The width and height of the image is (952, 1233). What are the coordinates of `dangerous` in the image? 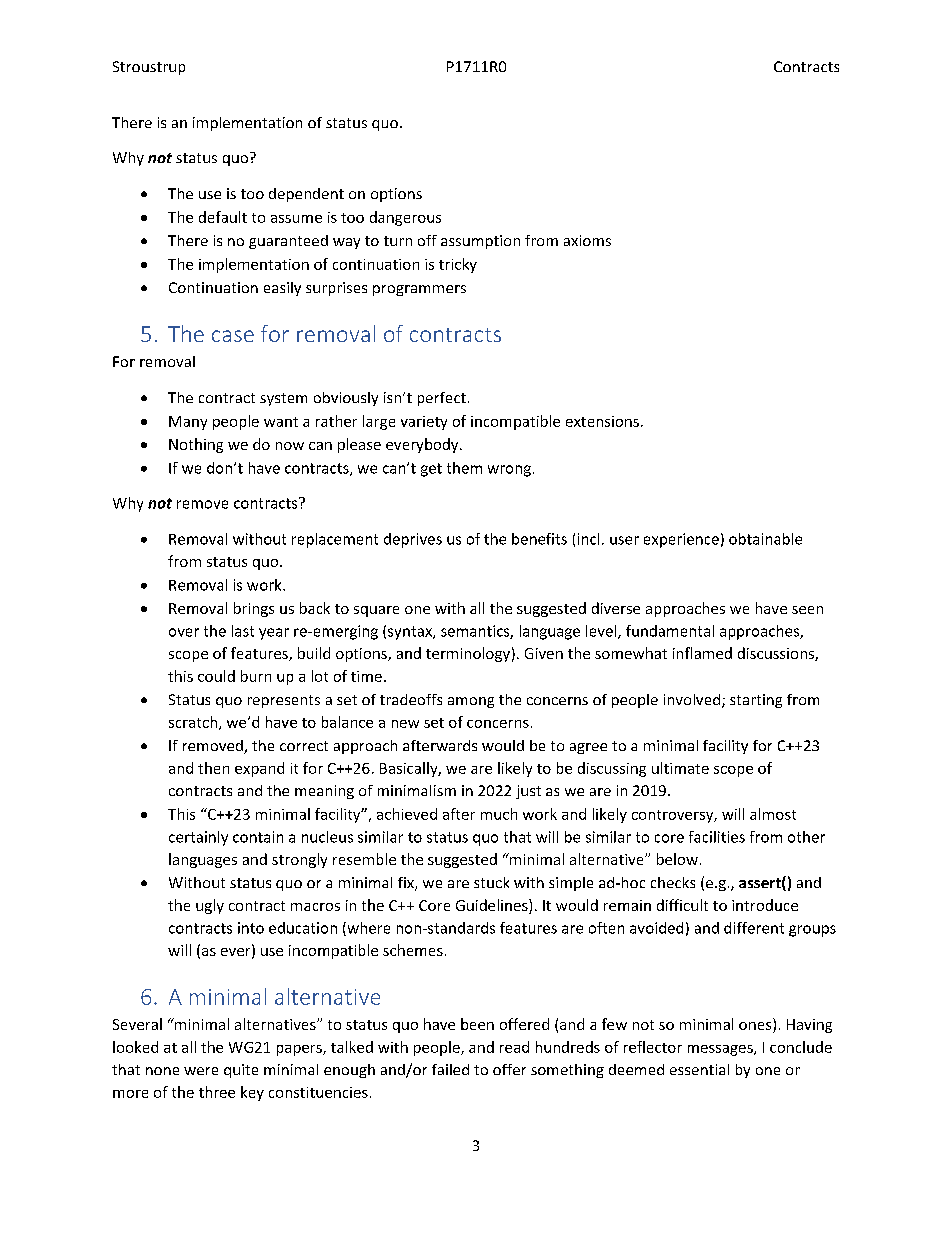 It's located at (405, 218).
